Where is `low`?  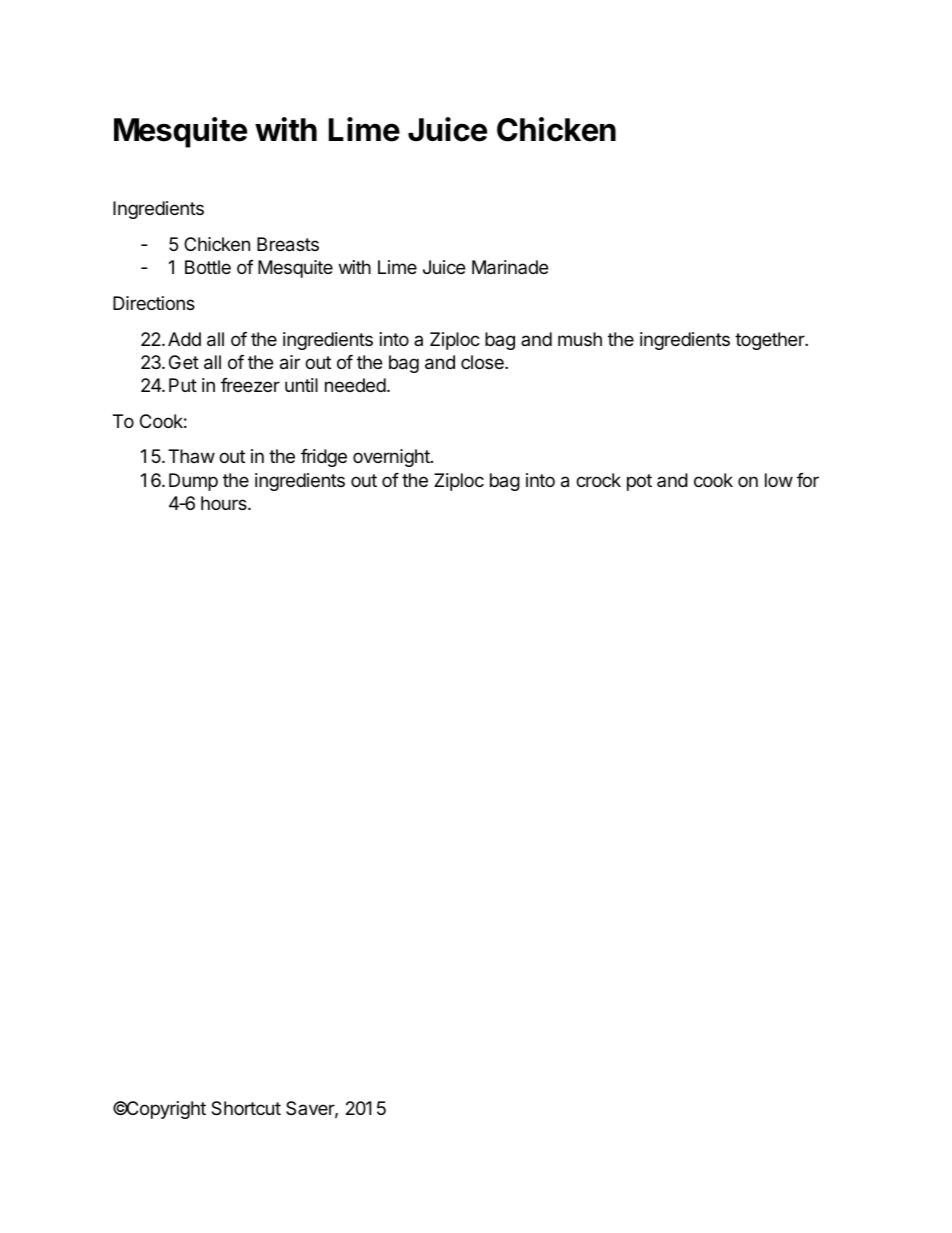
low is located at coordinates (779, 480).
